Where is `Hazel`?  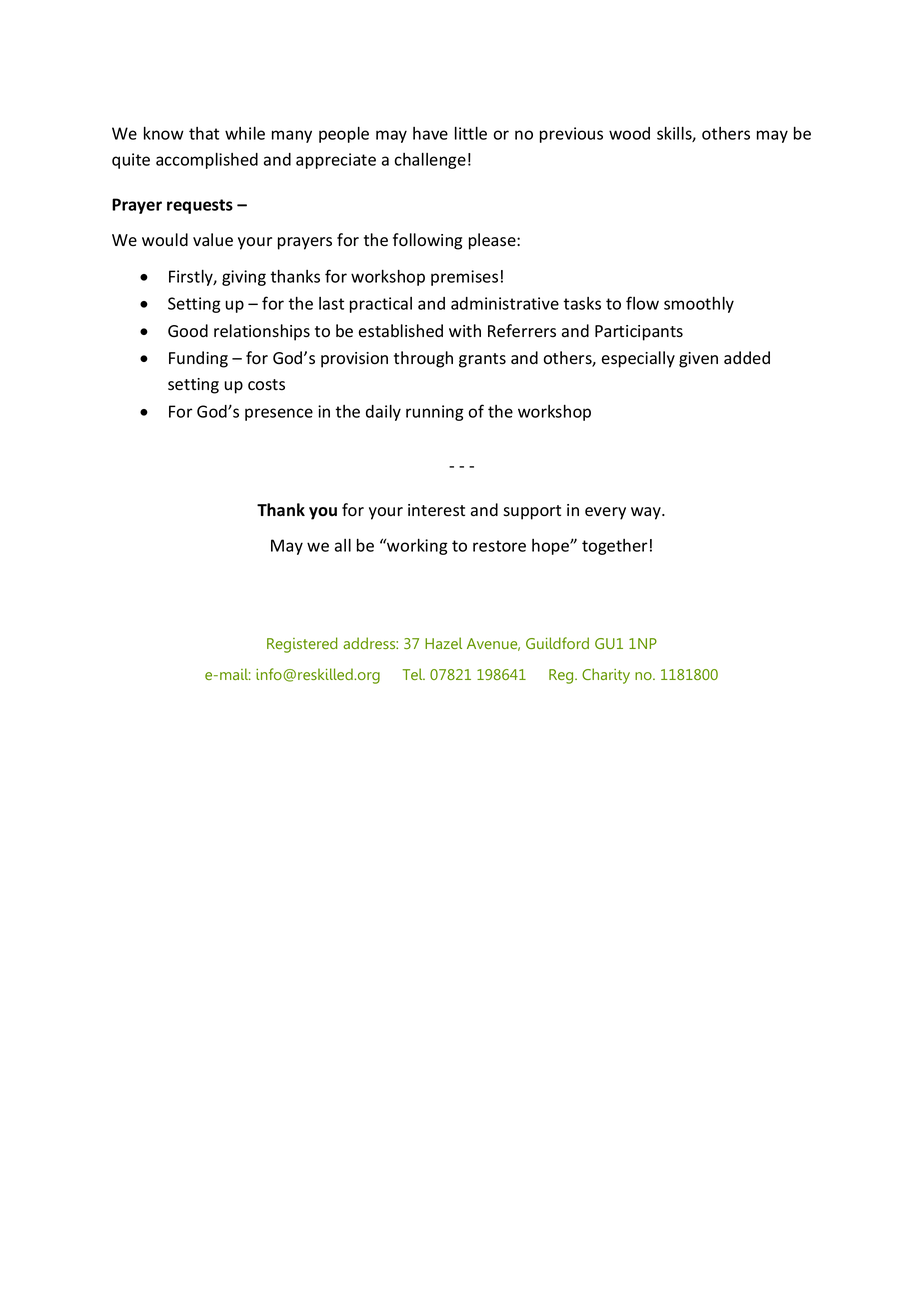
Hazel is located at coordinates (443, 643).
